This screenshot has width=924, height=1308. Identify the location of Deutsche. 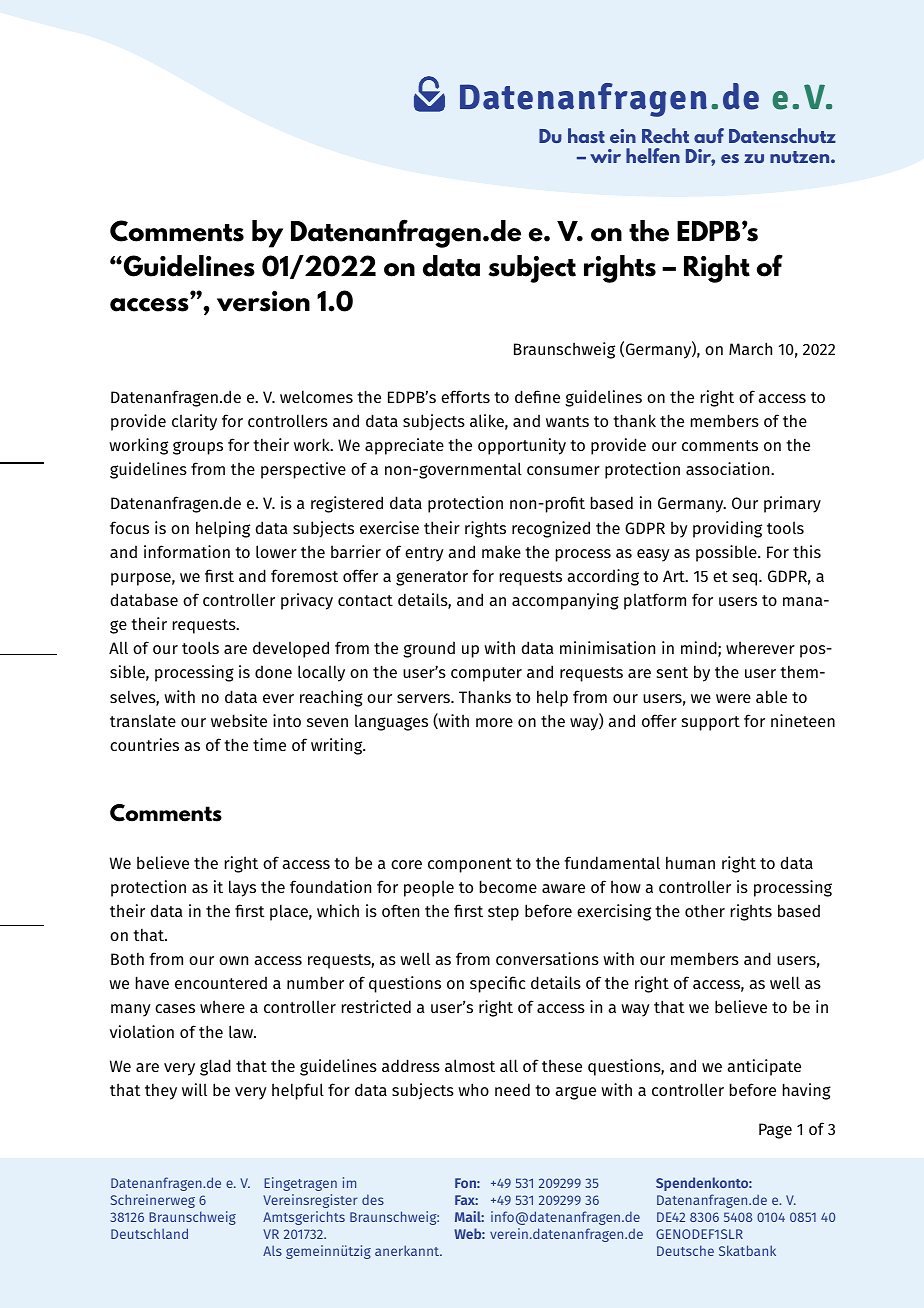
(685, 1250).
